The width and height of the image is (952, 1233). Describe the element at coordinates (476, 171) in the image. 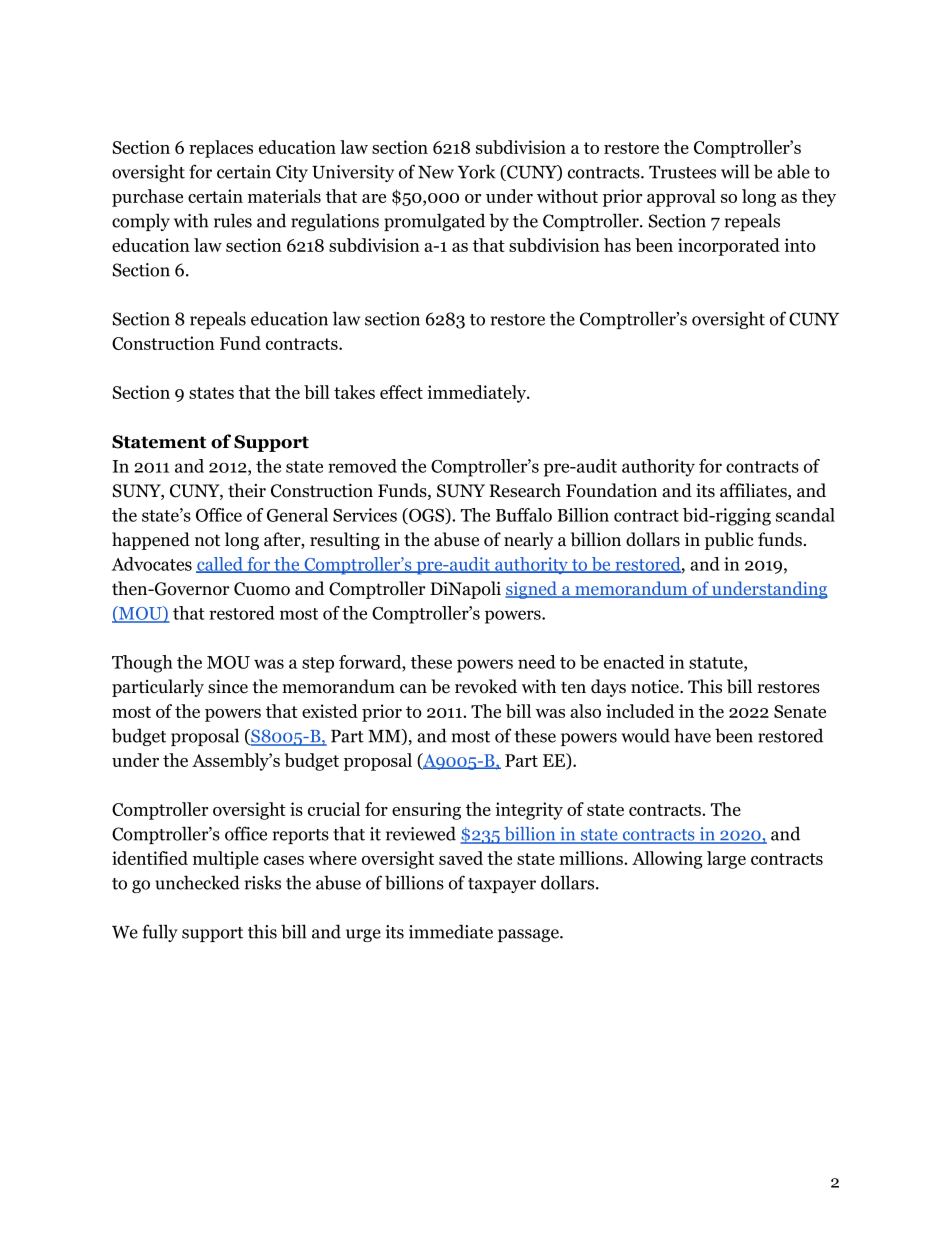

I see `York` at that location.
